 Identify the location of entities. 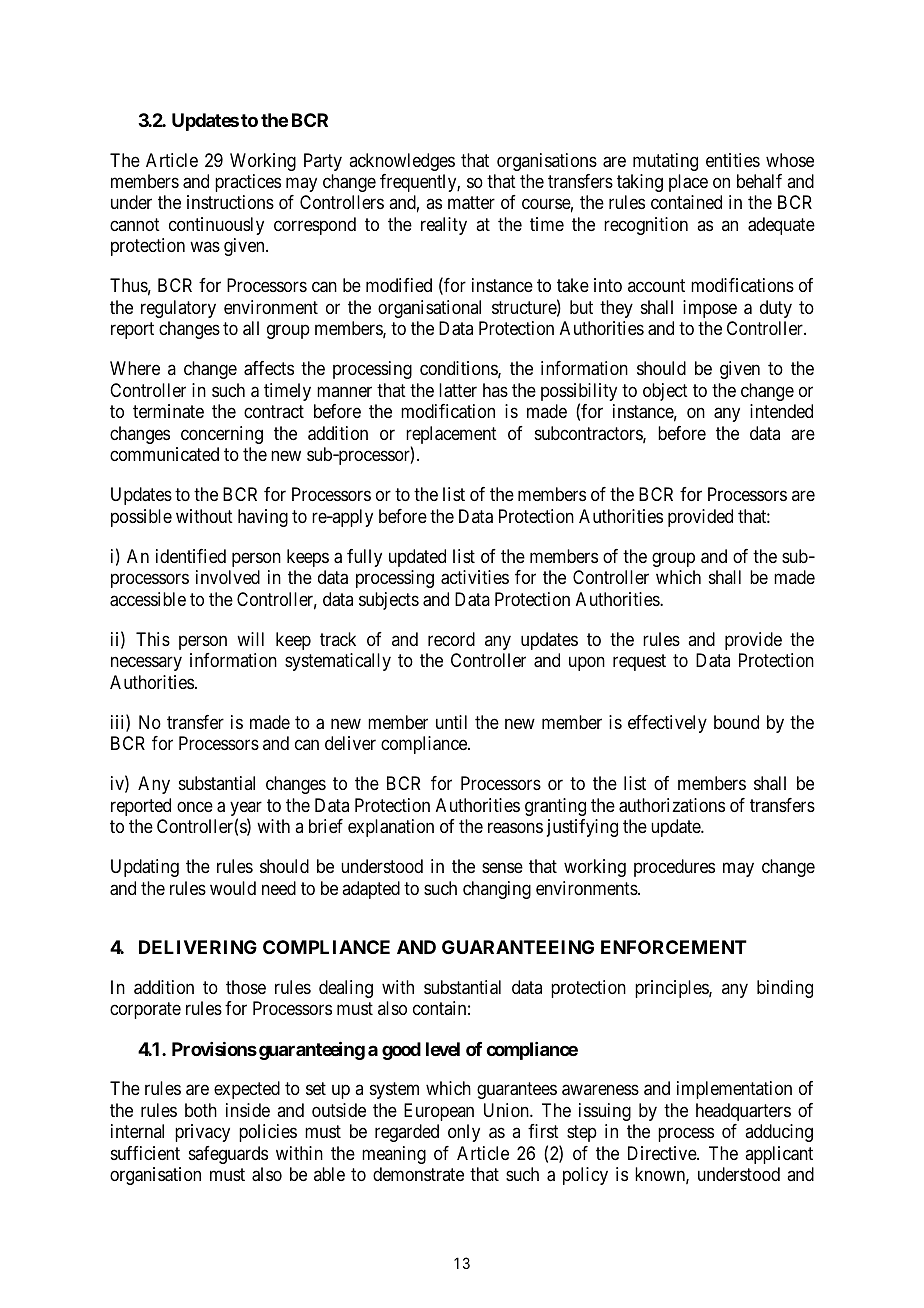
(733, 160).
